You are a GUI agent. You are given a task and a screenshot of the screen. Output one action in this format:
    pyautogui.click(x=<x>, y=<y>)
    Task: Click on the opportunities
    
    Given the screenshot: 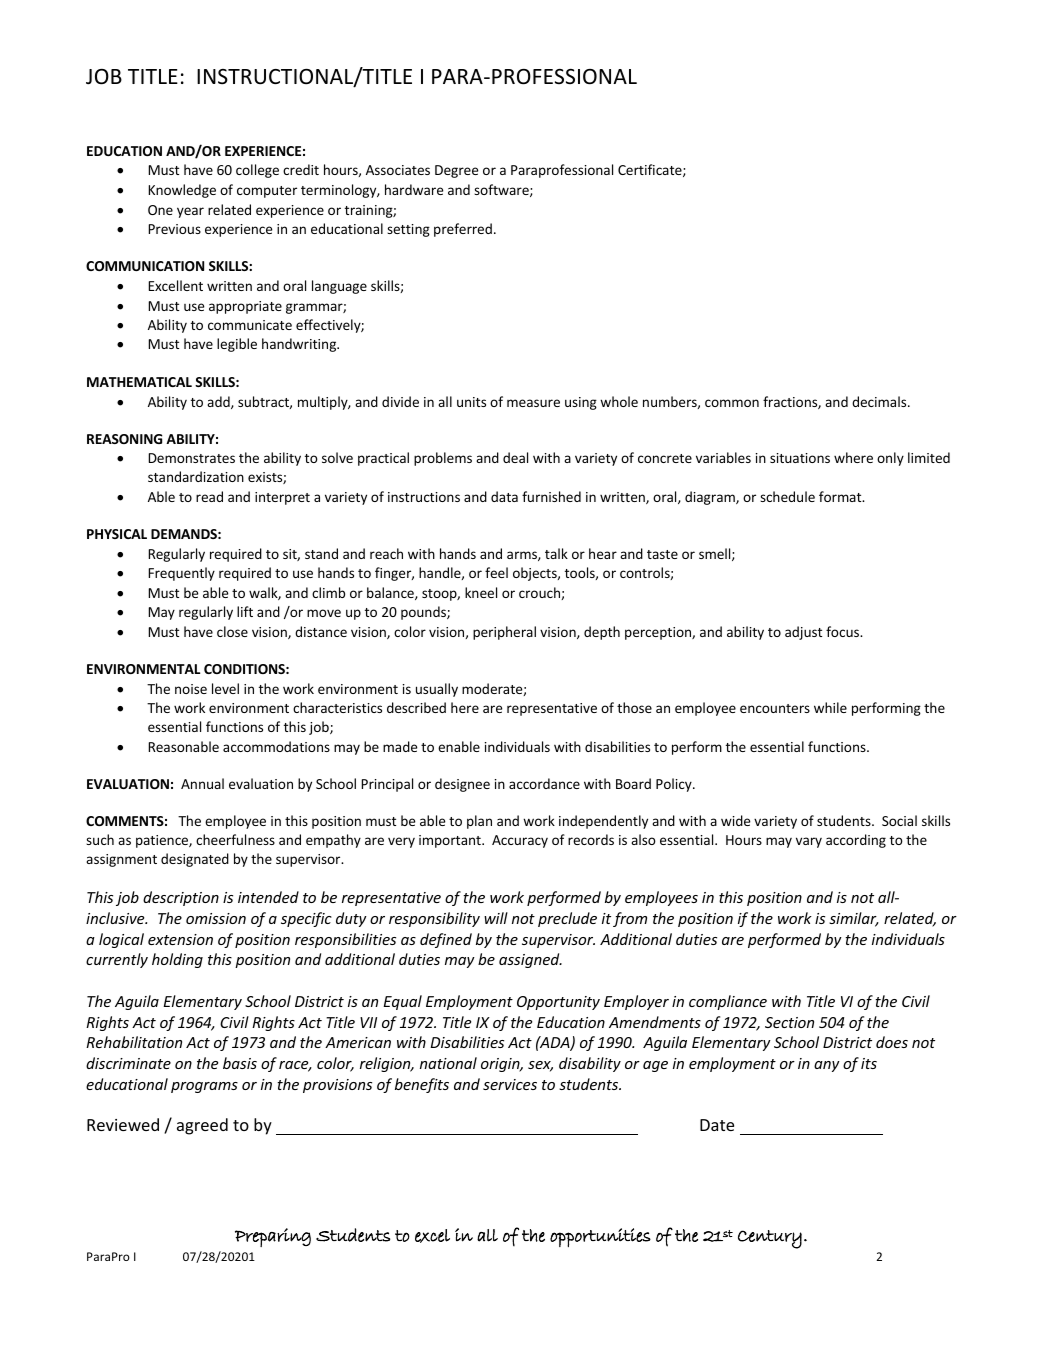 What is the action you would take?
    pyautogui.click(x=600, y=1237)
